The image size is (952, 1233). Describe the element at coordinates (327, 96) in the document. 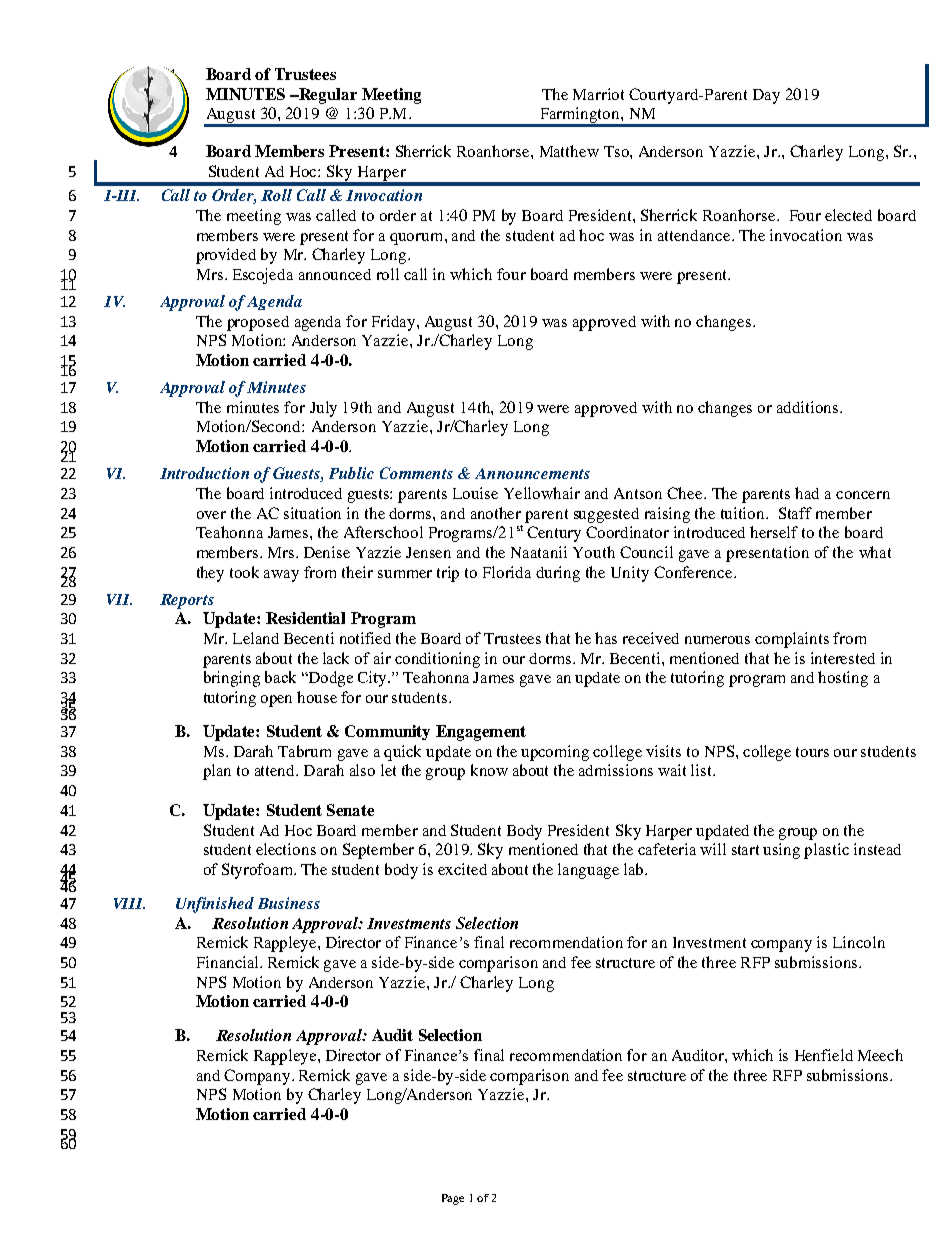

I see `Regular` at that location.
